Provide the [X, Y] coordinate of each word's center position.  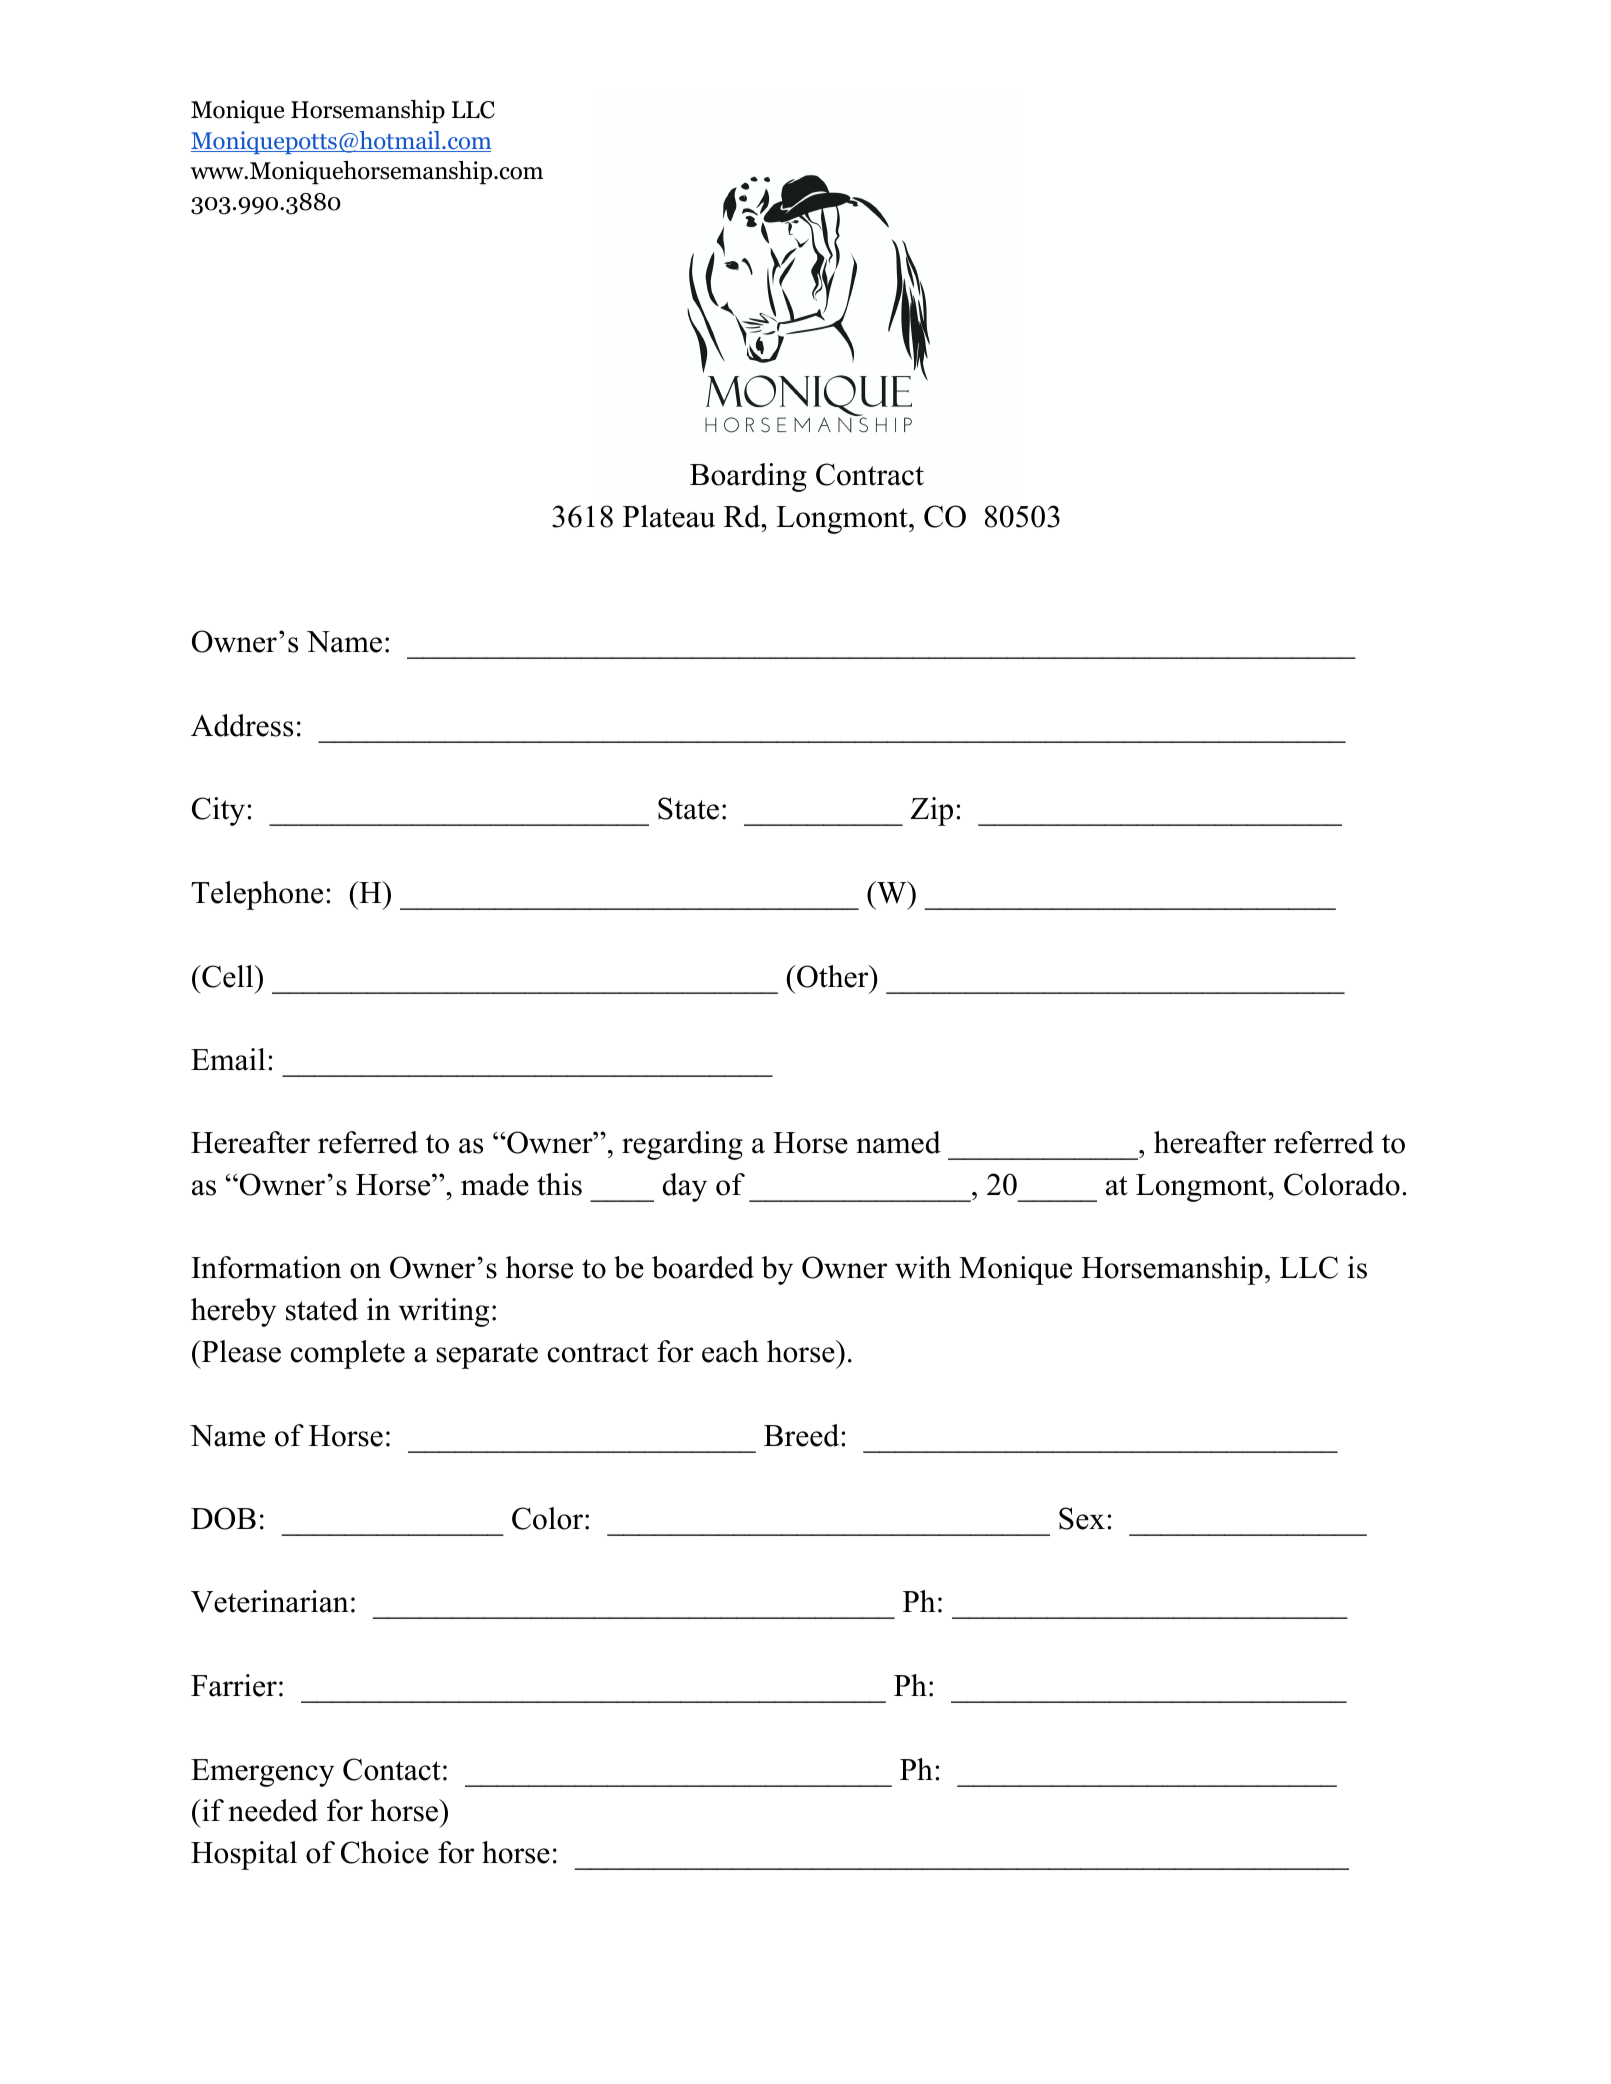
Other [833, 976]
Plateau [669, 516]
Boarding [748, 477]
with [923, 1267]
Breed [803, 1435]
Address [242, 725]
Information [266, 1267]
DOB [223, 1518]
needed [273, 1810]
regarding [682, 1145]
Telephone [257, 895]
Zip [931, 811]
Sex [1082, 1518]
